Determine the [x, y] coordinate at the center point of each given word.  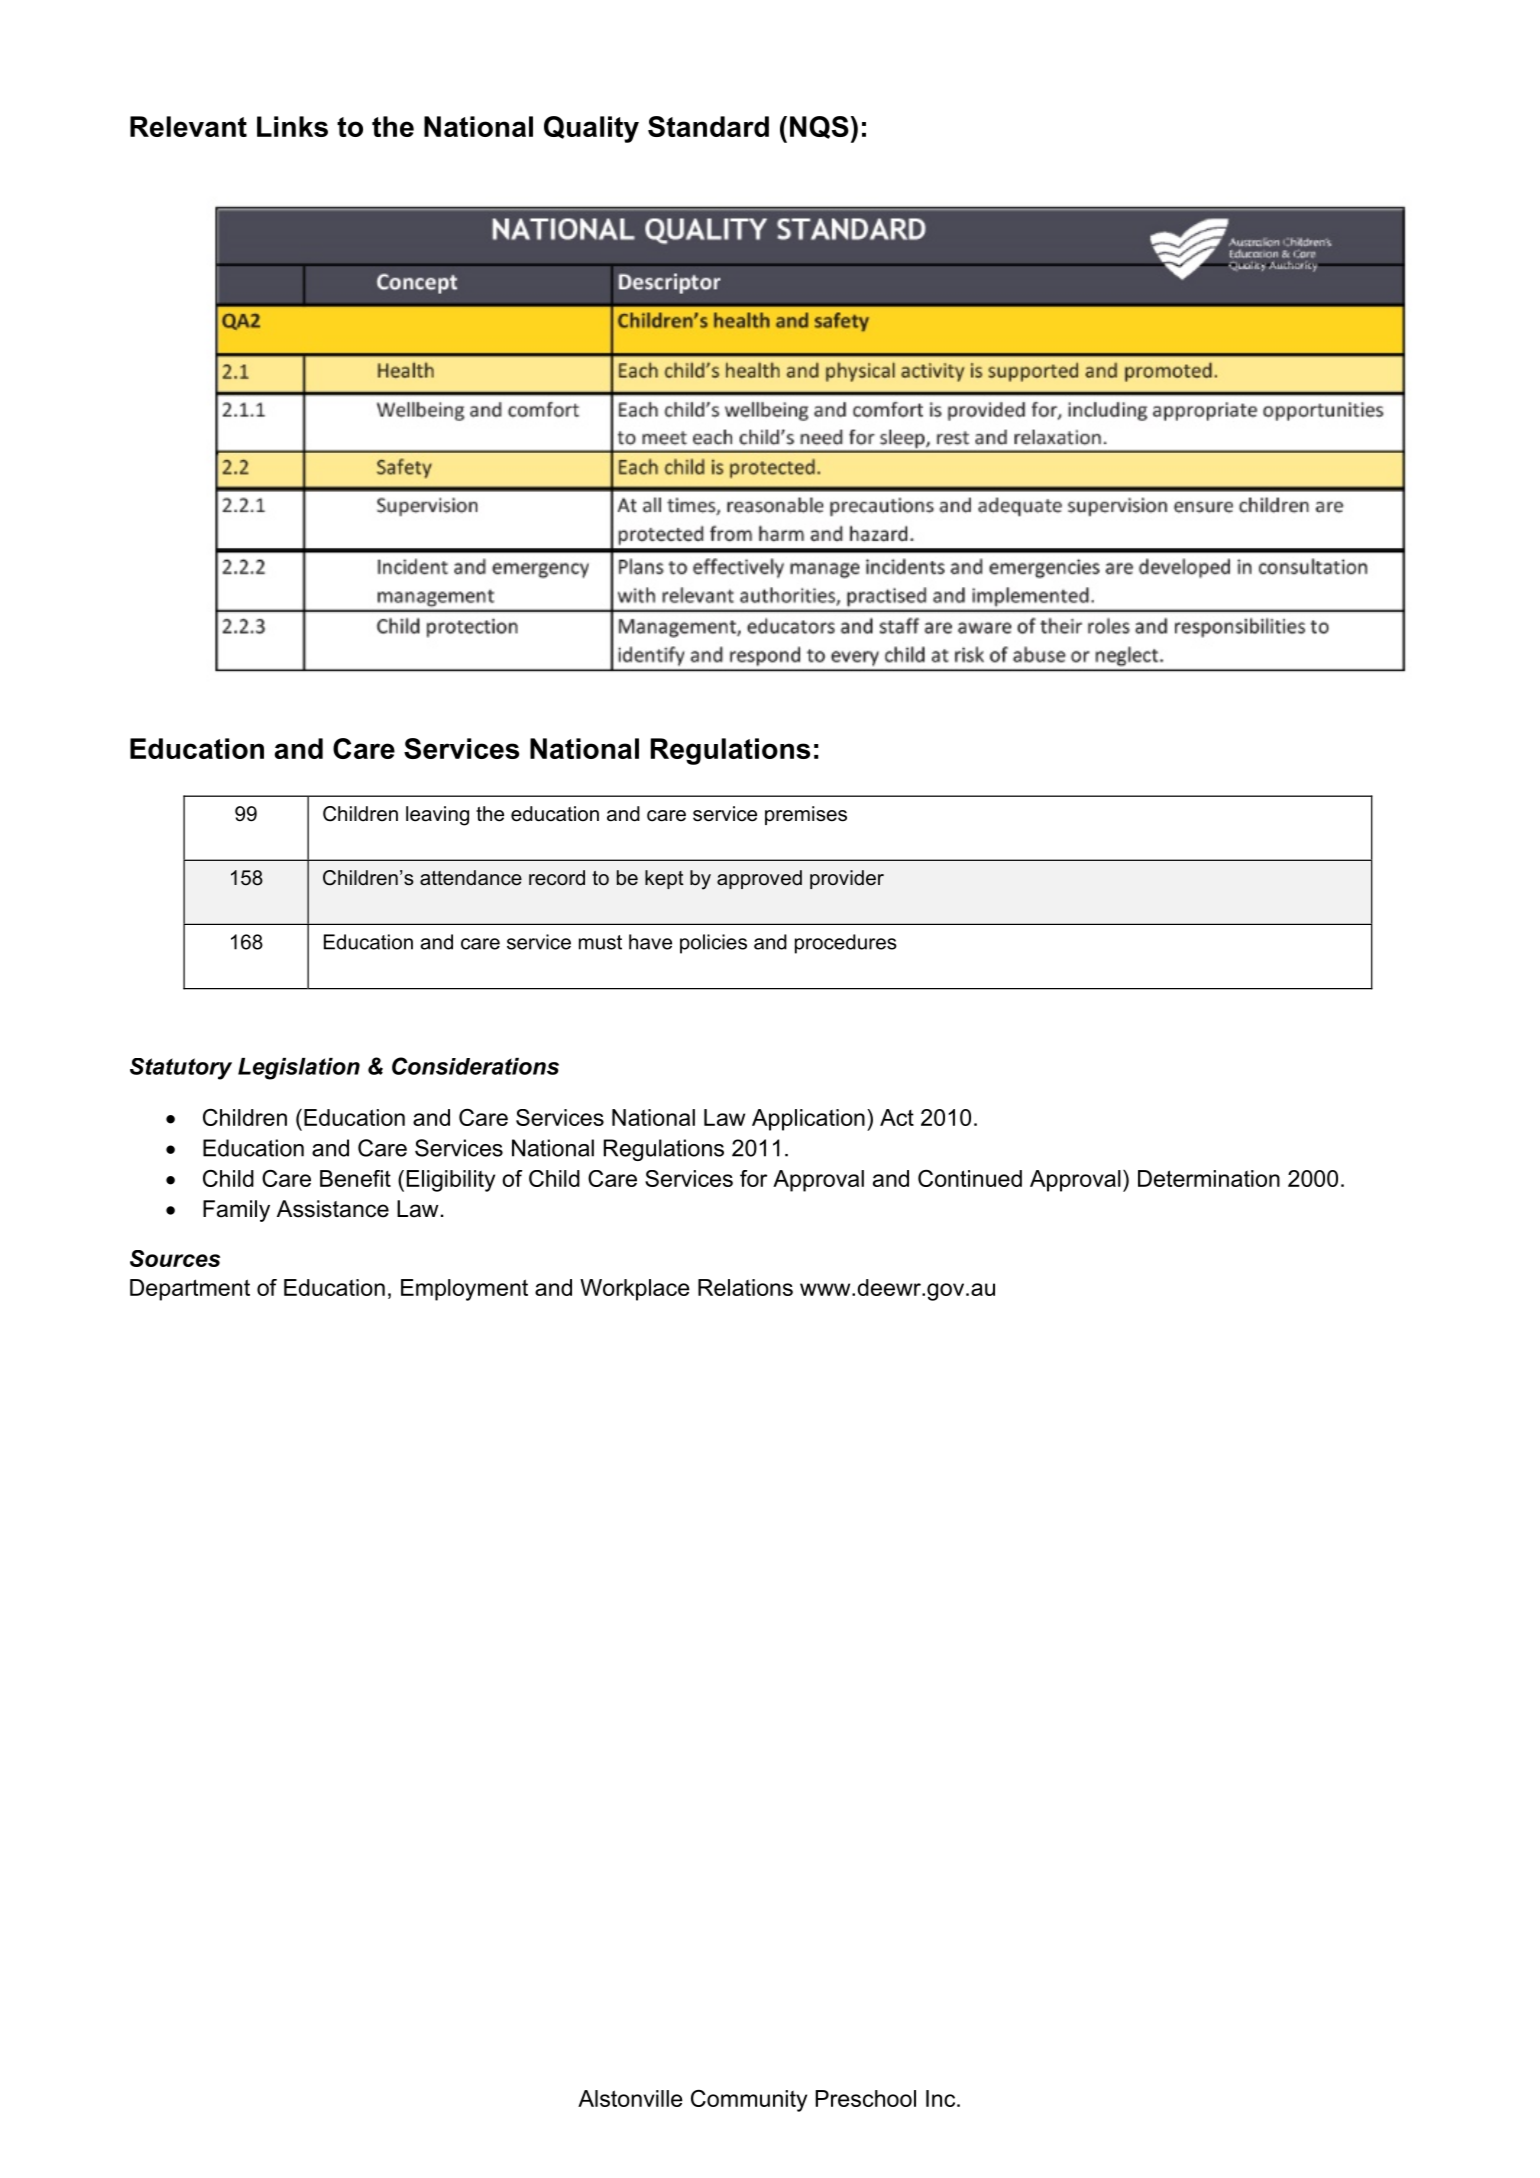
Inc [942, 2098]
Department [190, 1290]
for [753, 1178]
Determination [1209, 1178]
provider [847, 879]
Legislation [299, 1069]
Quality [591, 129]
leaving [437, 816]
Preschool [865, 2098]
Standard [708, 126]
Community [749, 2101]
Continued [970, 1178]
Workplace [635, 1290]
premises [806, 815]
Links [292, 126]
